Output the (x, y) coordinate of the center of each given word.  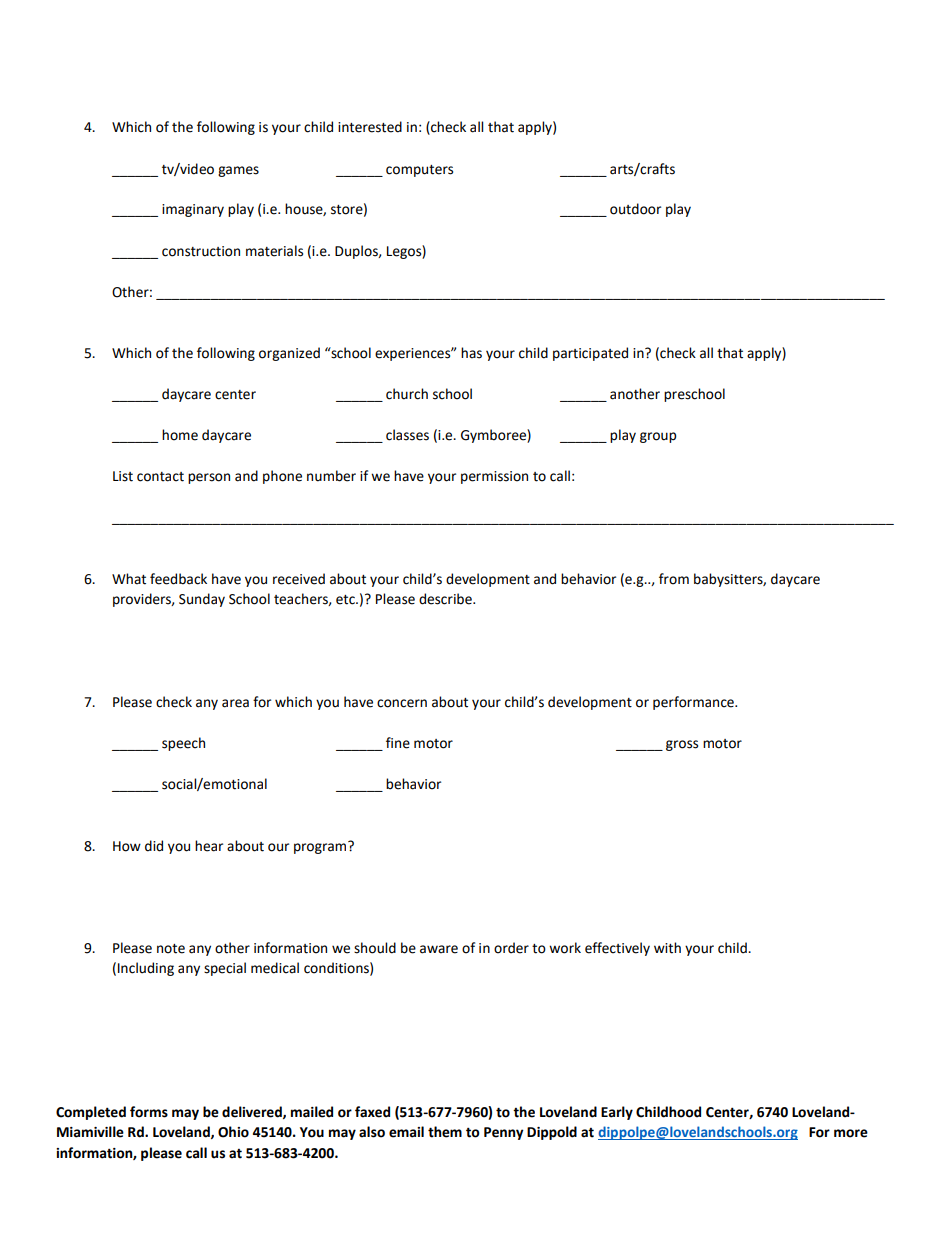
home (180, 435)
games (238, 171)
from (674, 579)
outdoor (635, 209)
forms (149, 1112)
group (658, 437)
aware (439, 949)
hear (209, 846)
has (471, 353)
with (667, 948)
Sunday (202, 600)
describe (446, 599)
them (445, 1132)
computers (419, 171)
